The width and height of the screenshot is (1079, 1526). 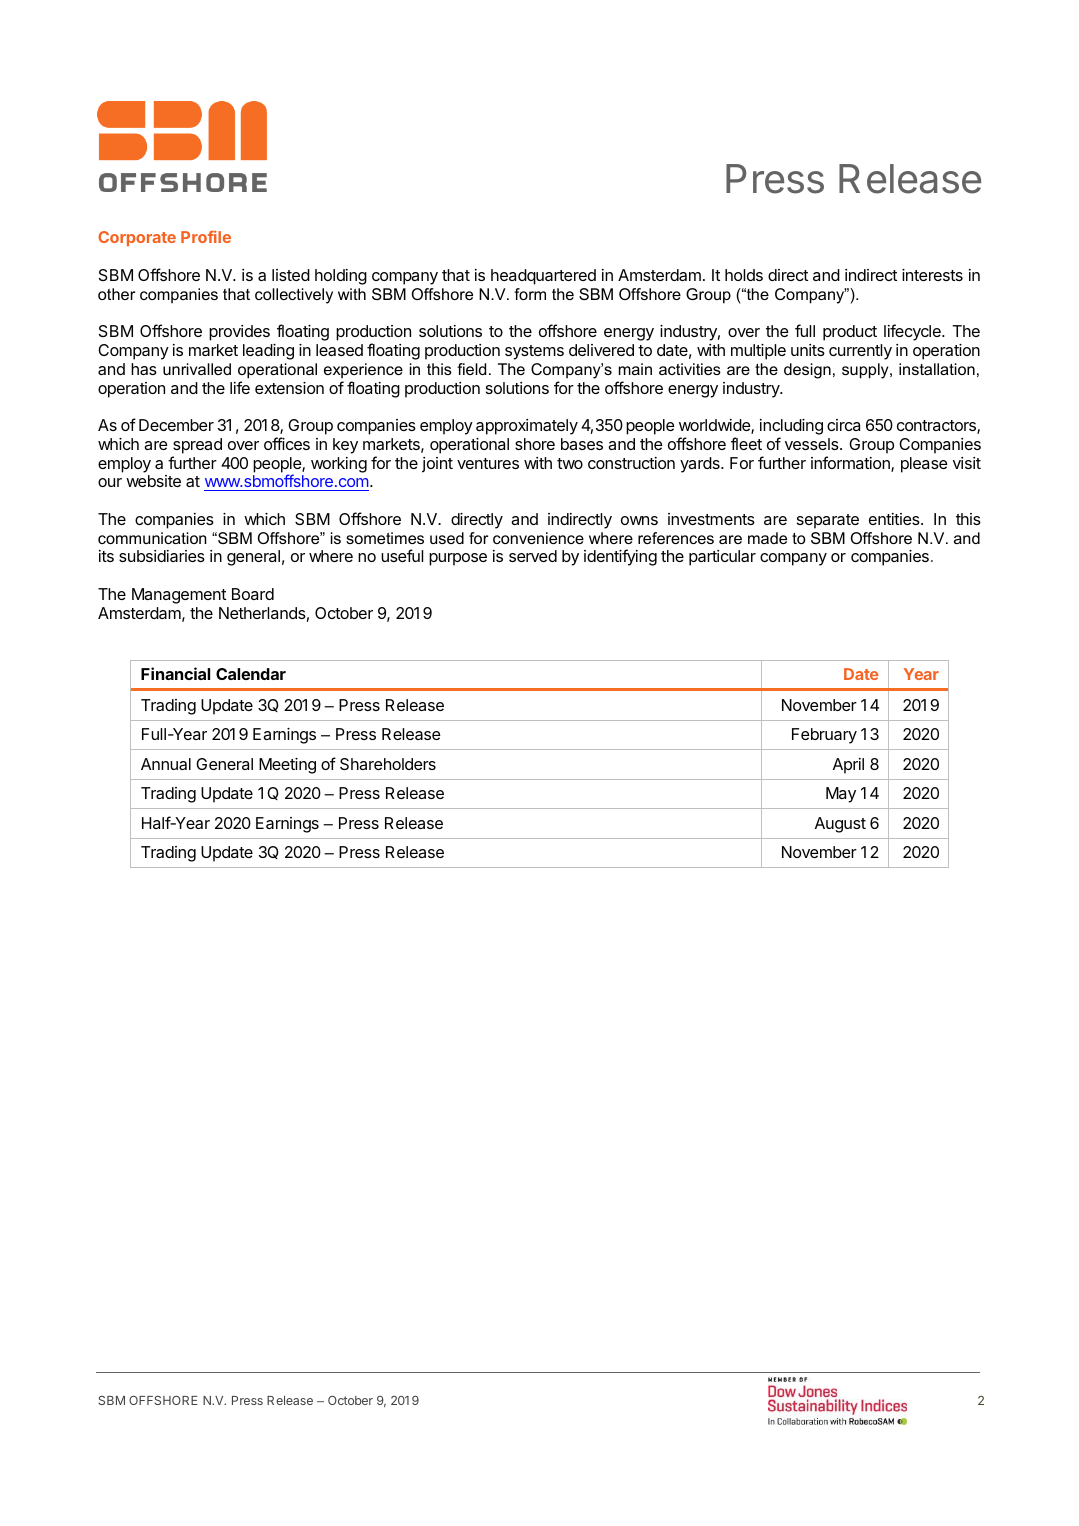 I want to click on approximately, so click(x=527, y=427).
